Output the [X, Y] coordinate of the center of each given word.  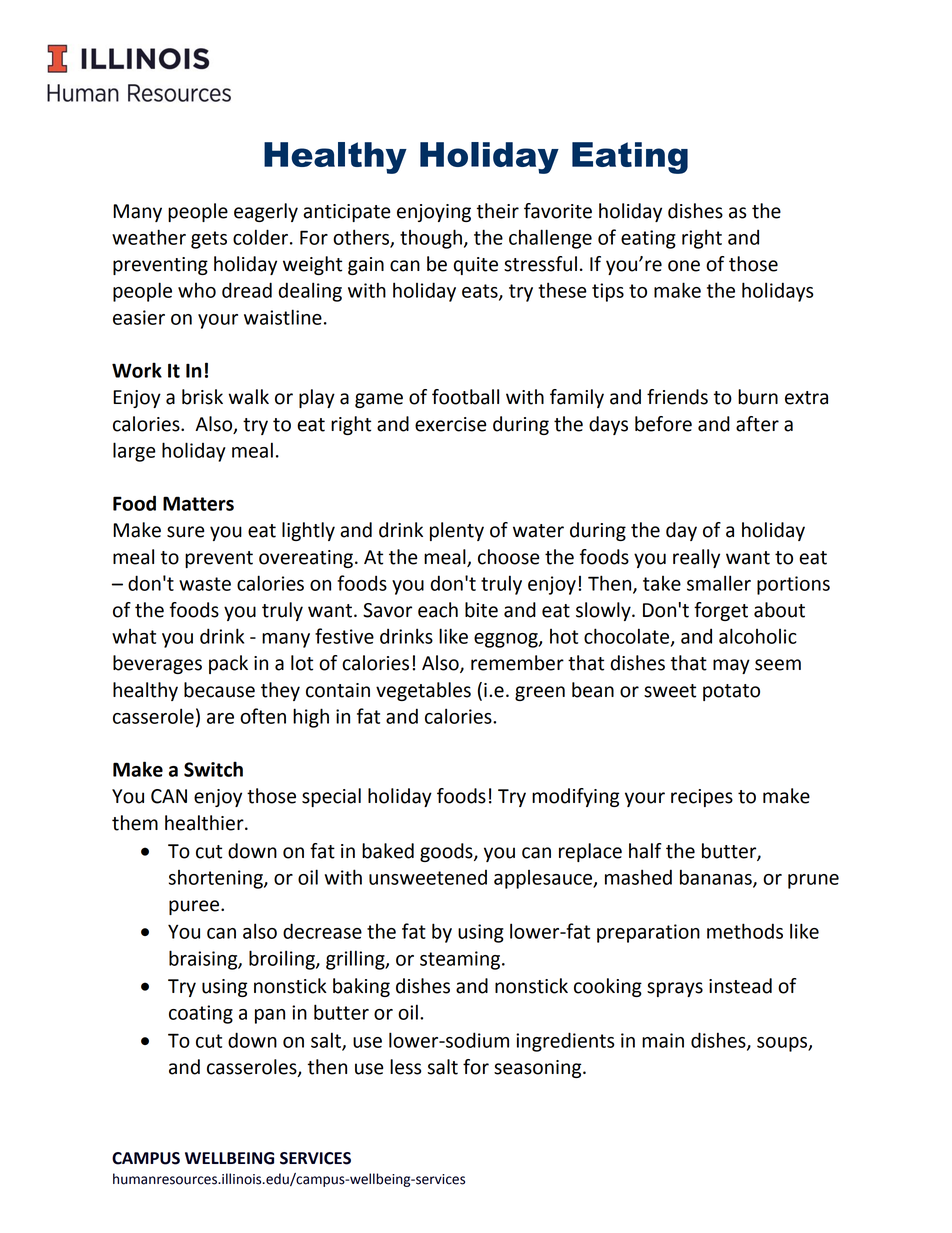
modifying [575, 797]
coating [201, 1014]
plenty [457, 531]
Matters [198, 503]
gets [209, 240]
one [684, 266]
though [431, 239]
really [696, 558]
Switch [213, 769]
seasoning [539, 1069]
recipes [702, 798]
